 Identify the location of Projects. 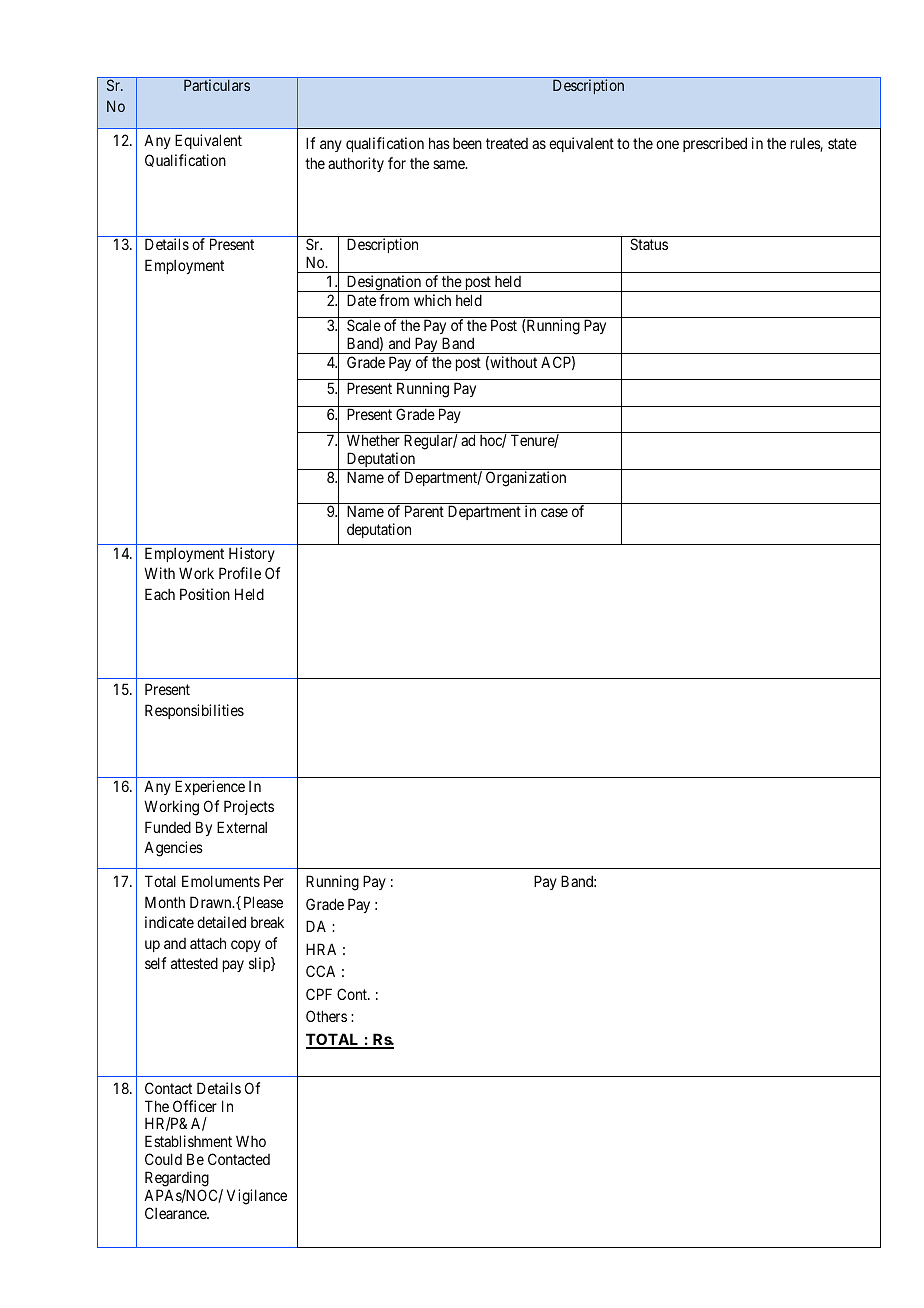
(249, 807).
